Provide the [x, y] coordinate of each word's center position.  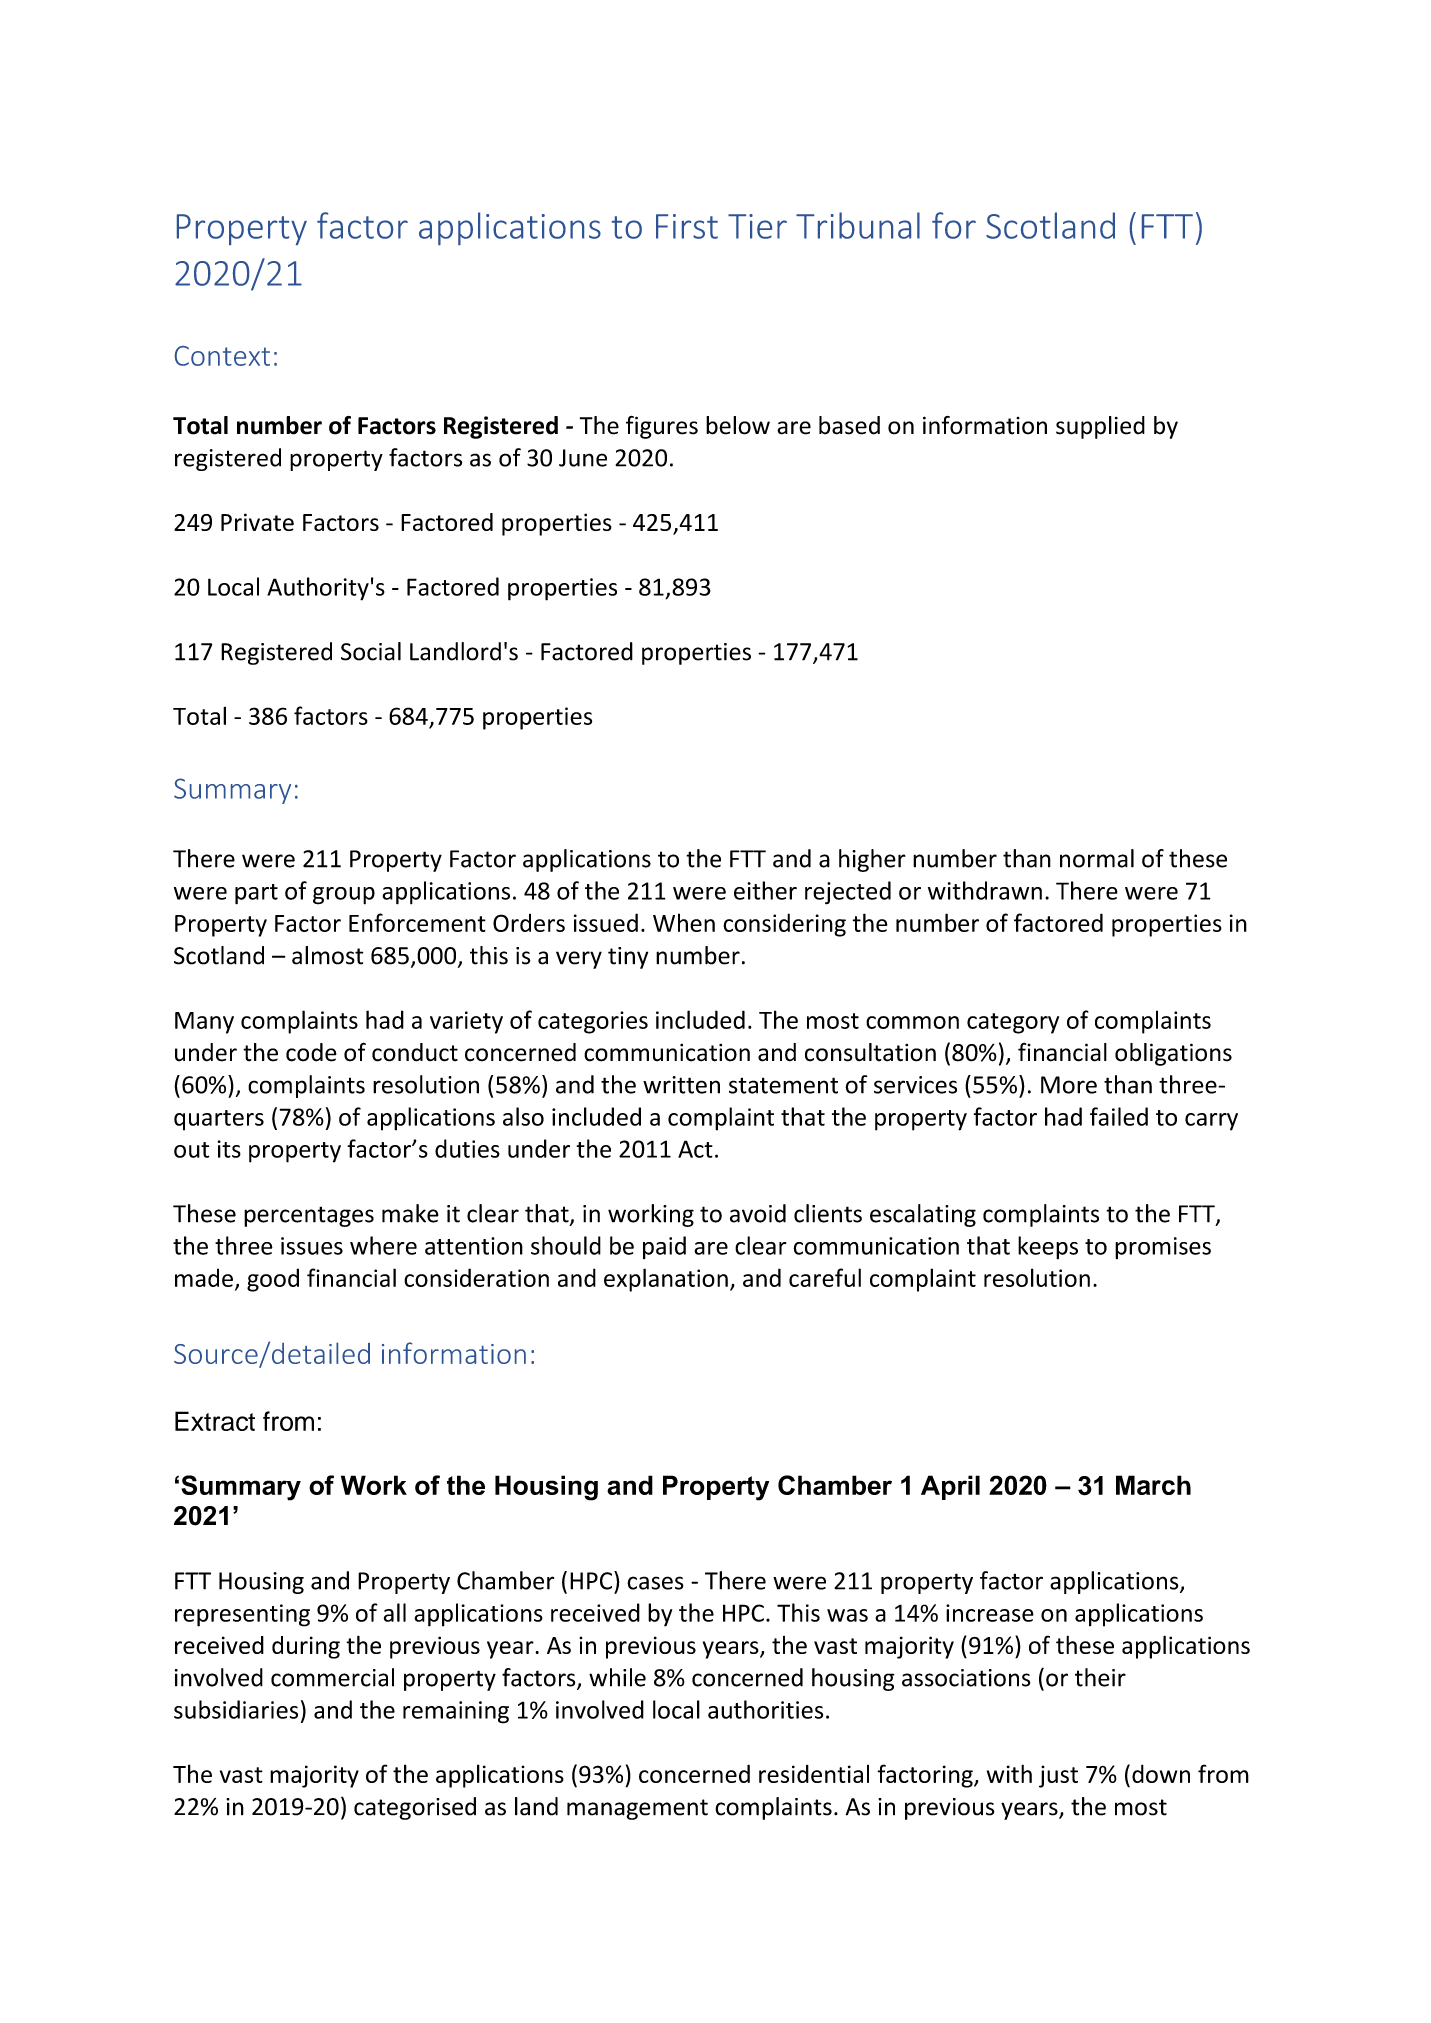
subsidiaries [236, 1709]
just [1058, 1776]
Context [222, 356]
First [687, 226]
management [637, 1809]
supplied [1100, 427]
